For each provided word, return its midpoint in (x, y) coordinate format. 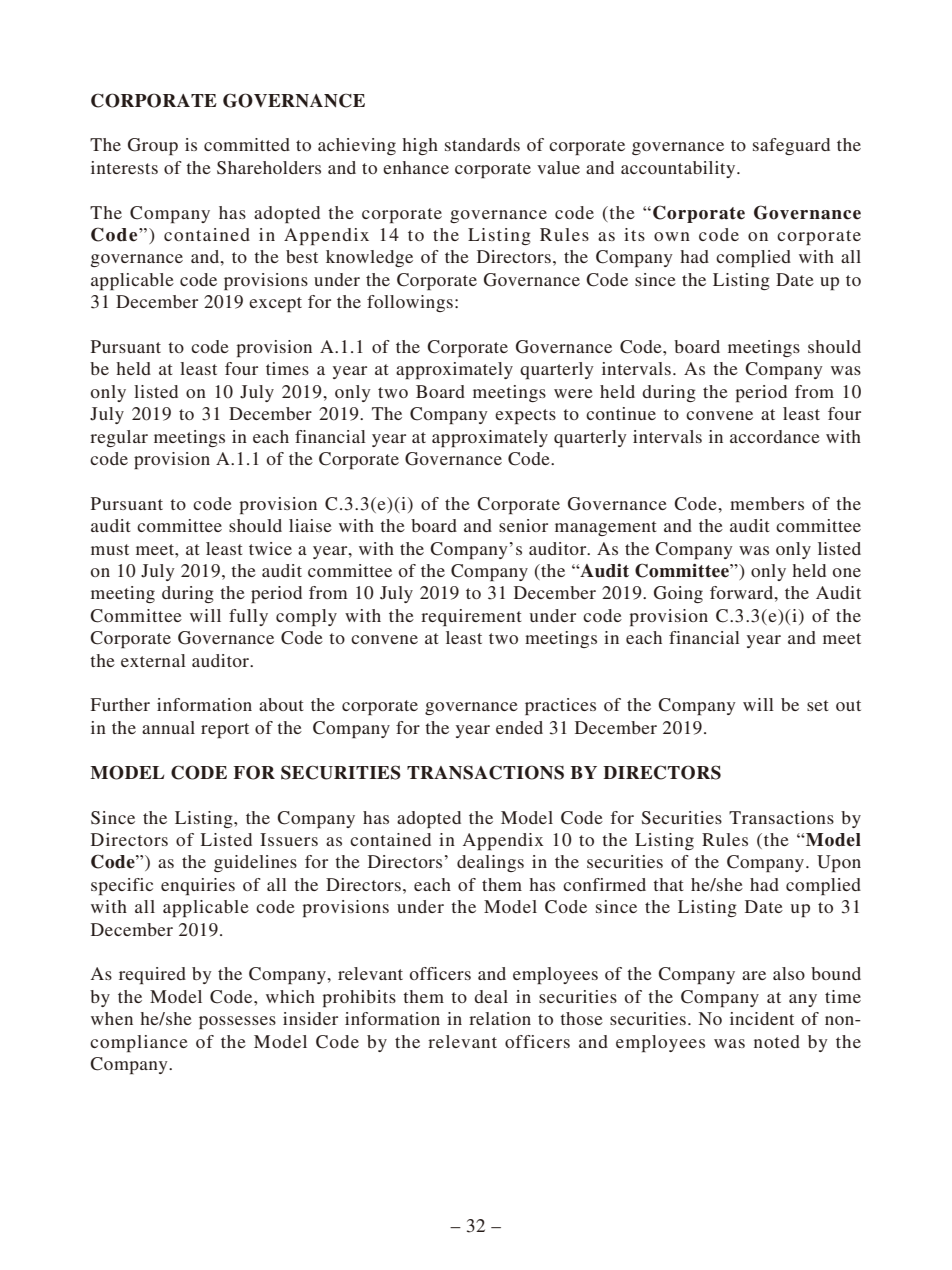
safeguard (791, 146)
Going (678, 594)
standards (482, 144)
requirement (471, 617)
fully (248, 617)
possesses (237, 1022)
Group (153, 146)
